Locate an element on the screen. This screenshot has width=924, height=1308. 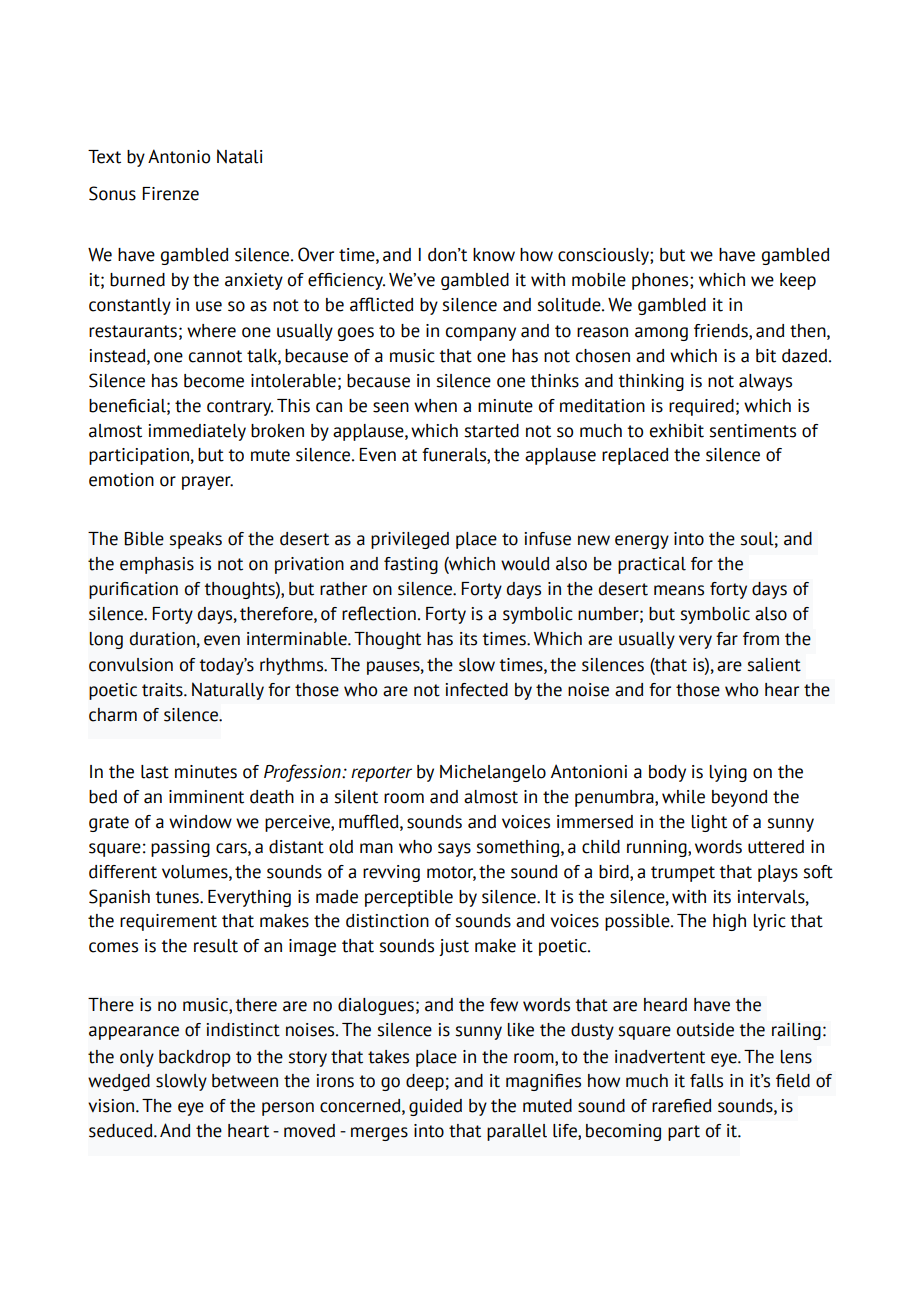
required is located at coordinates (701, 407).
